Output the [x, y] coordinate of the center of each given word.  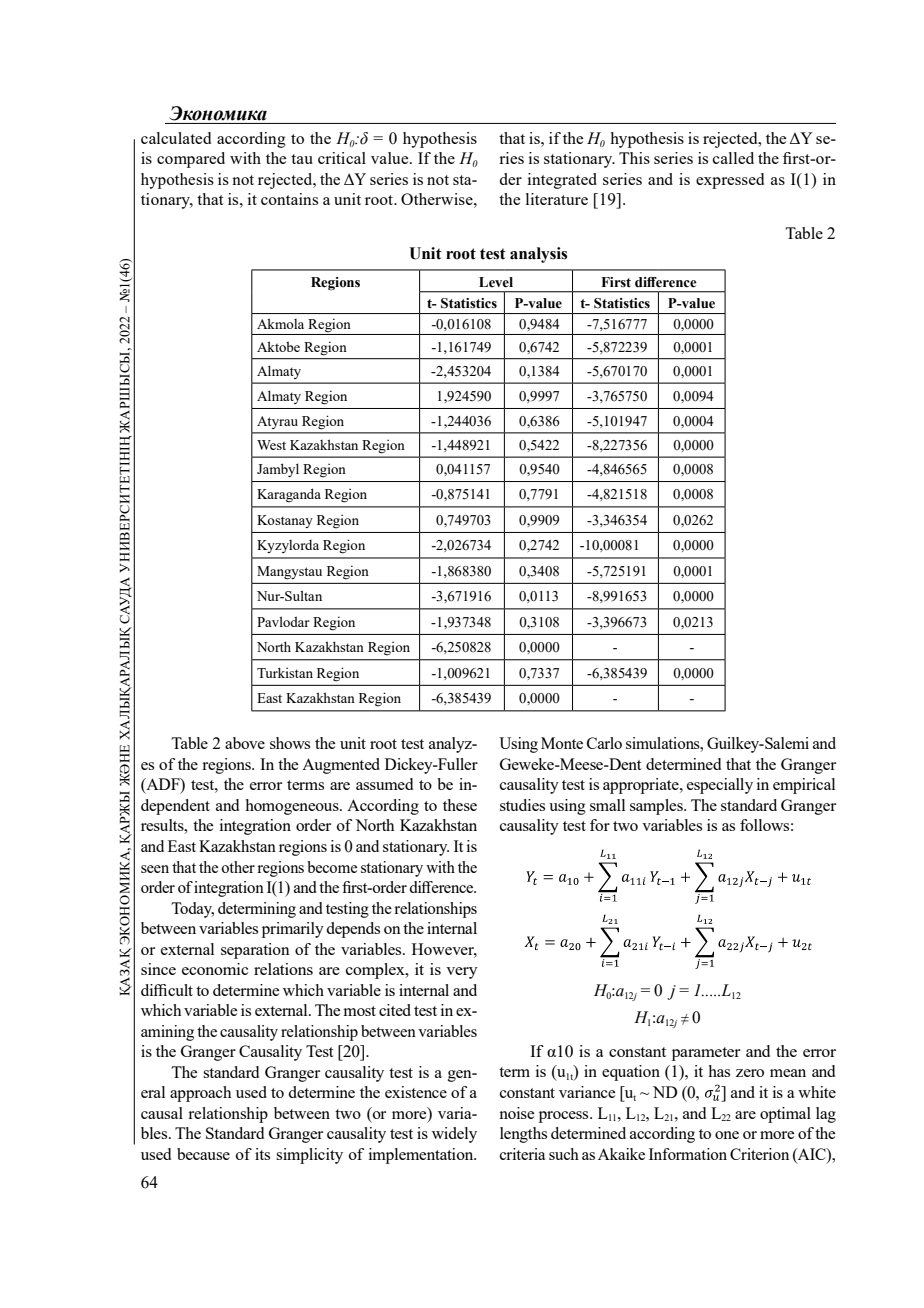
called [733, 158]
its [262, 1154]
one [727, 1135]
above [245, 743]
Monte [562, 743]
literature [557, 199]
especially [720, 786]
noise [516, 1113]
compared [191, 160]
